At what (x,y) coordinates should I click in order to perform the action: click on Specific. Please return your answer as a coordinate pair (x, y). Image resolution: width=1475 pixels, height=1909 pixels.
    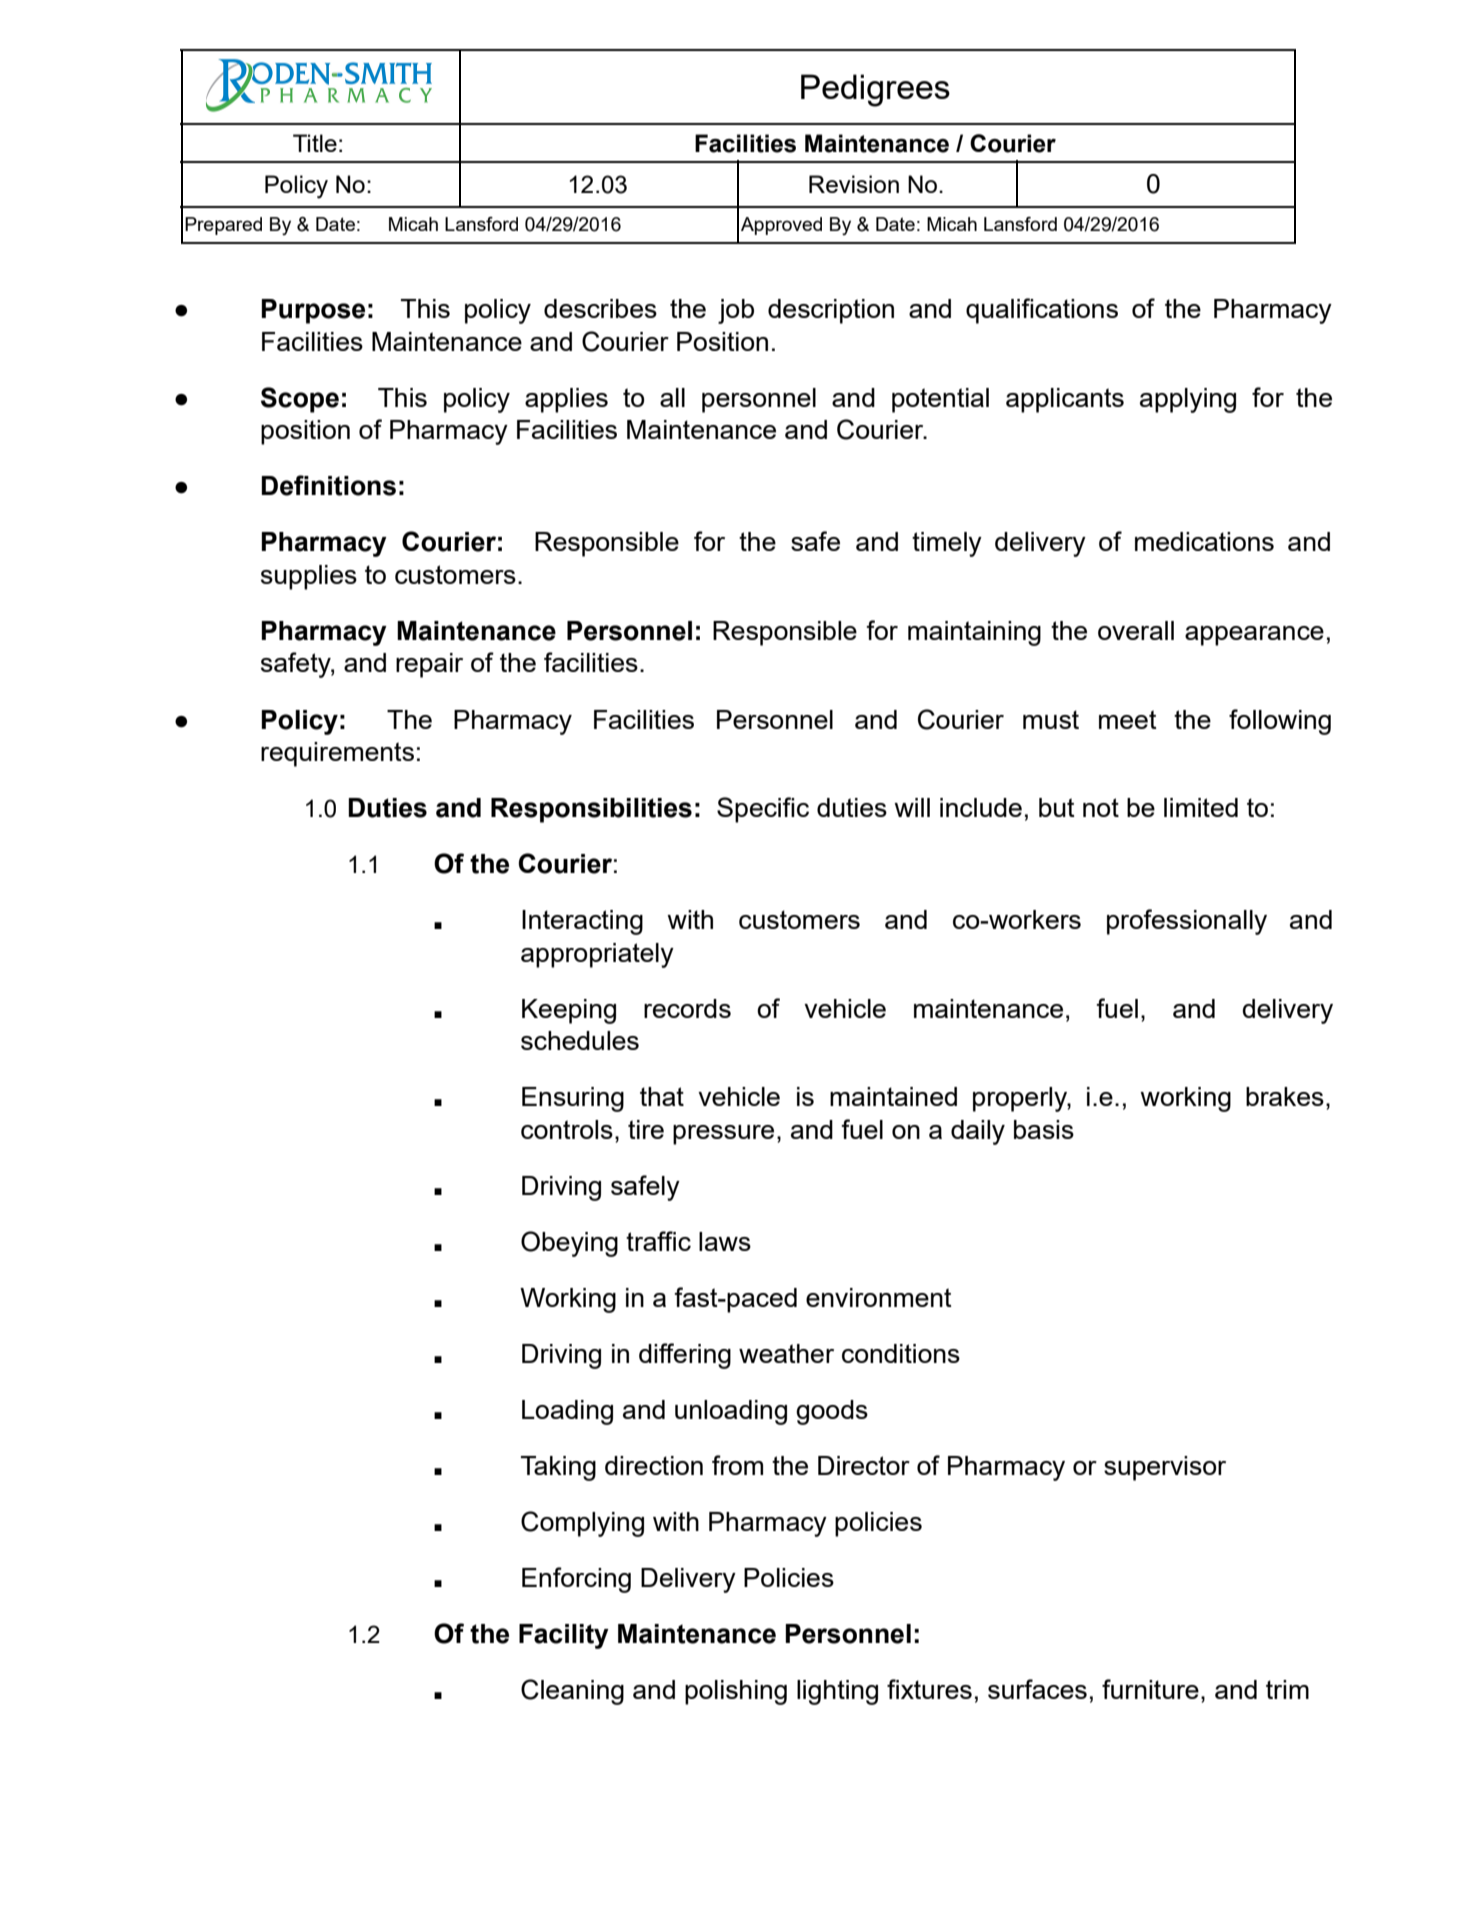
    Looking at the image, I should click on (763, 810).
